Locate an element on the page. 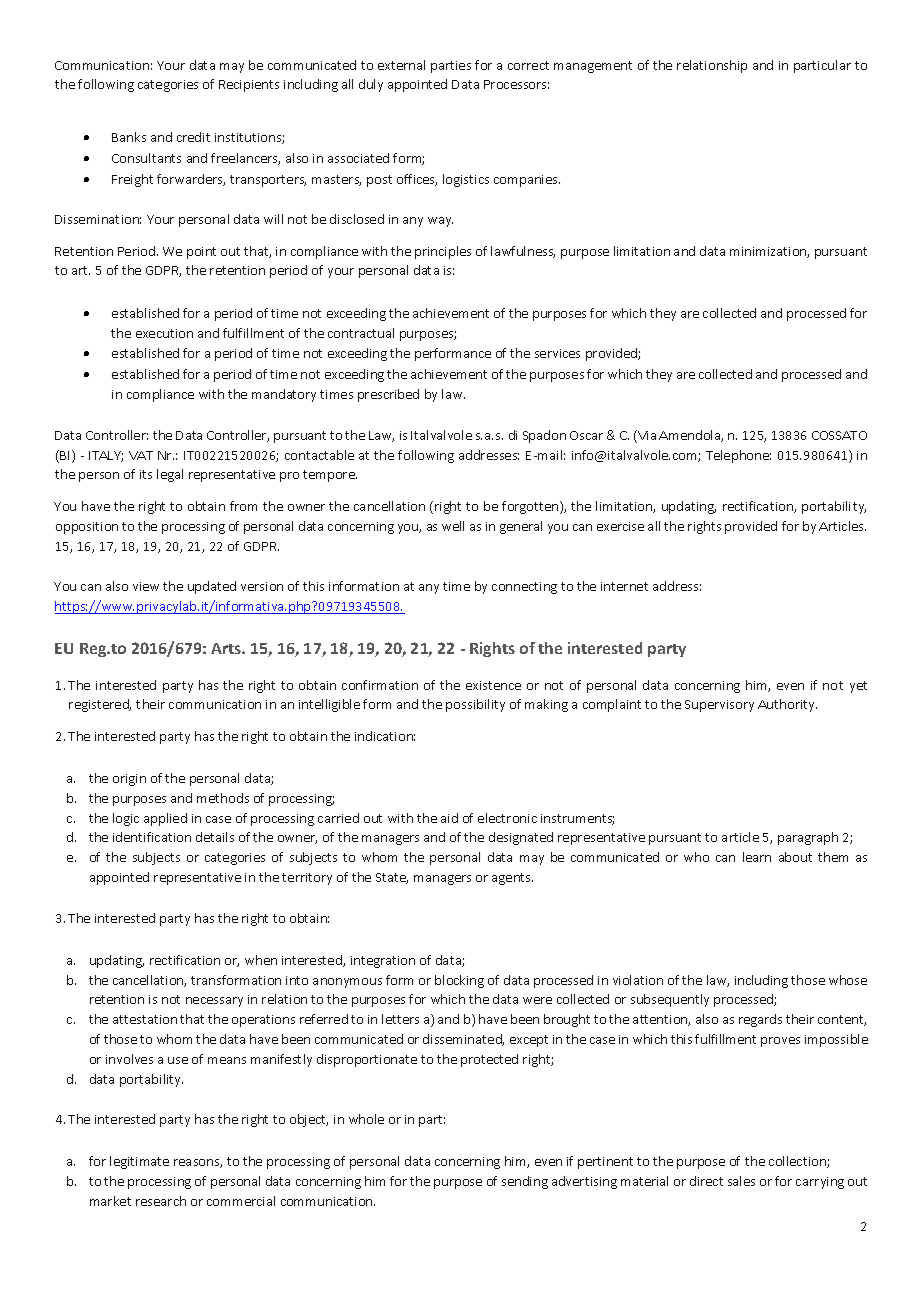  services is located at coordinates (557, 353).
